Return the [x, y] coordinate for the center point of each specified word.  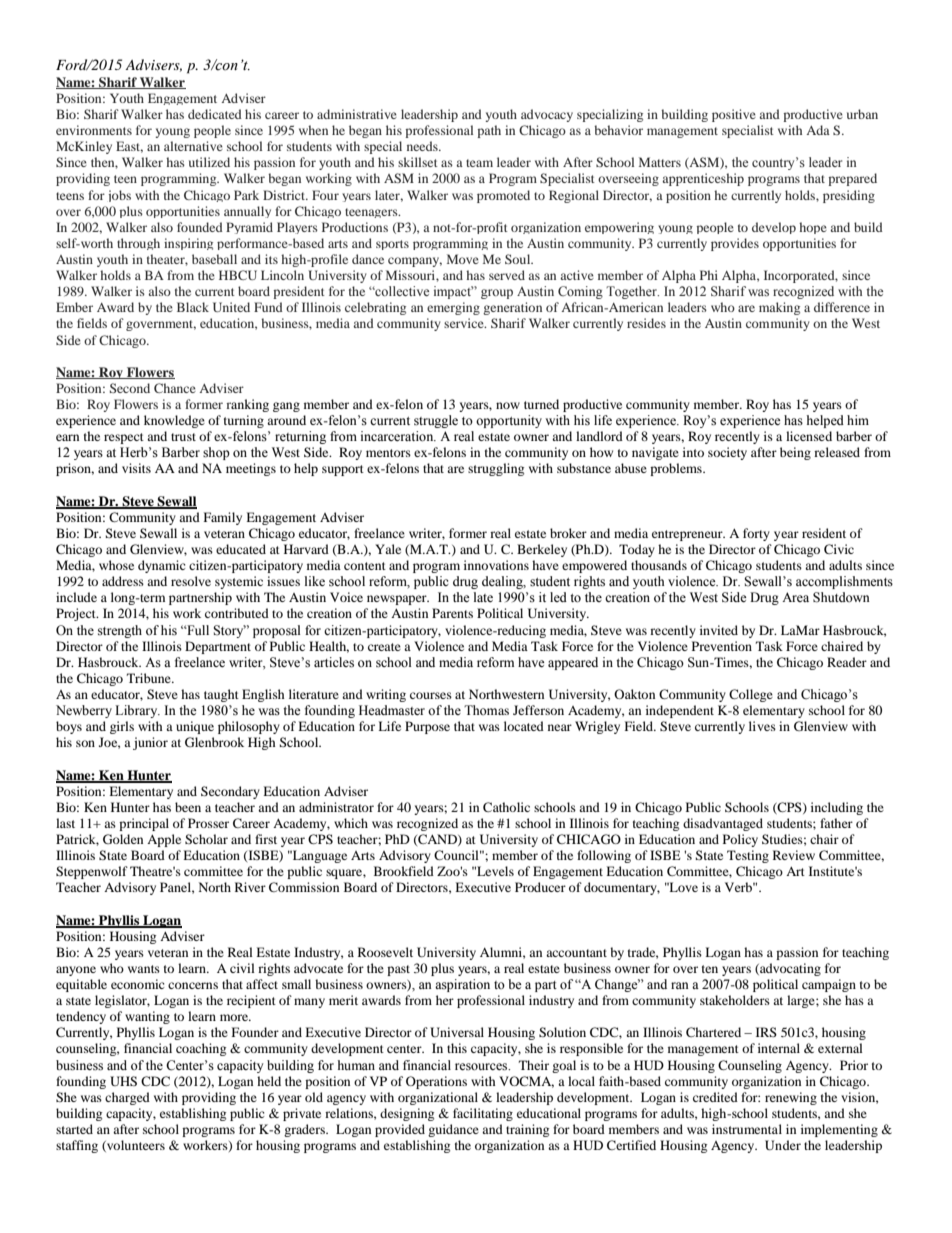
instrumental [747, 1129]
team [479, 163]
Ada [818, 130]
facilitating [483, 1114]
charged [127, 1098]
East [129, 147]
